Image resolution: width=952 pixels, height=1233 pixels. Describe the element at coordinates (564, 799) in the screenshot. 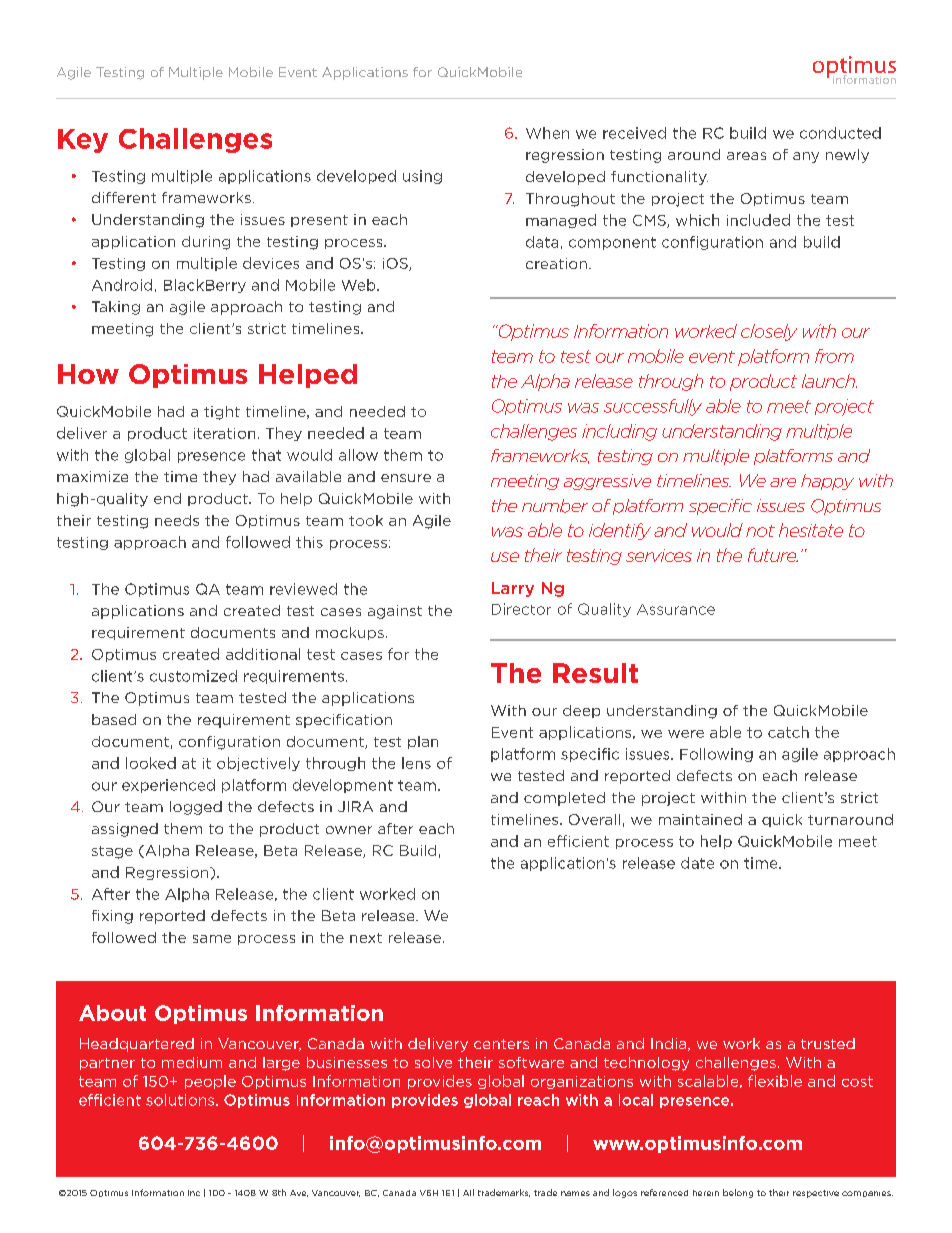

I see `completed` at that location.
